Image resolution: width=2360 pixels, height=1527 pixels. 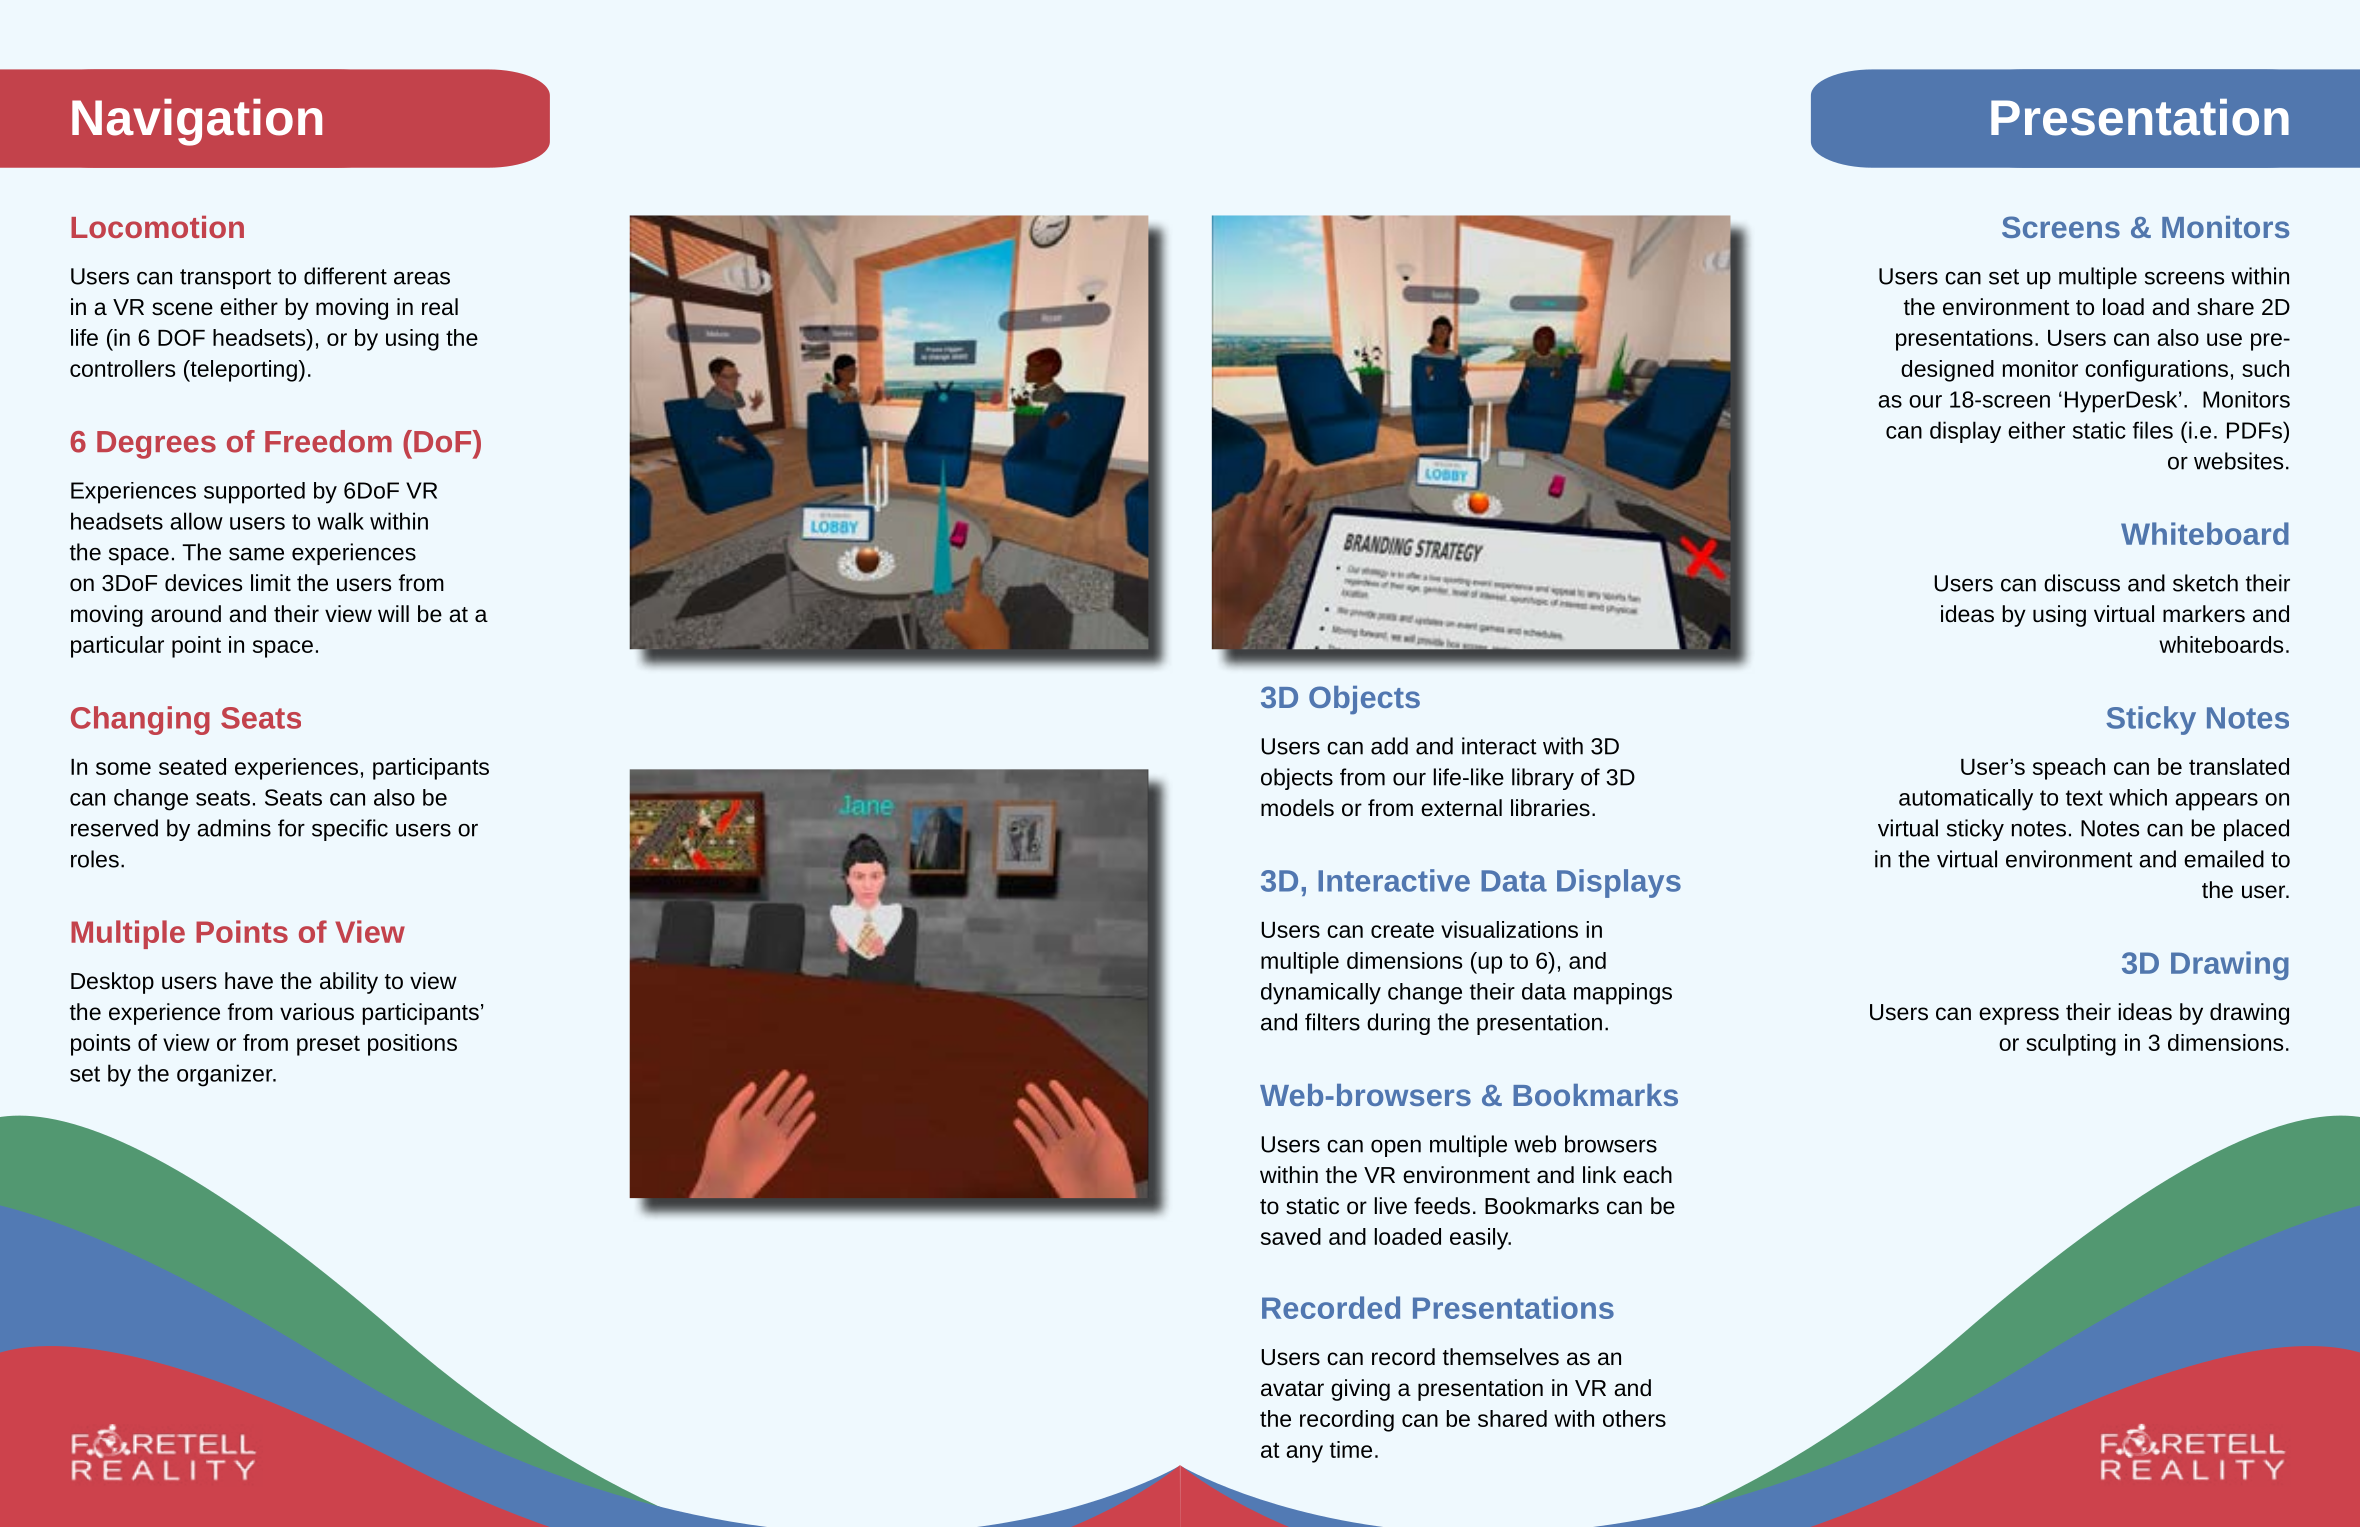 What do you see at coordinates (197, 122) in the page?
I see `Navigation` at bounding box center [197, 122].
